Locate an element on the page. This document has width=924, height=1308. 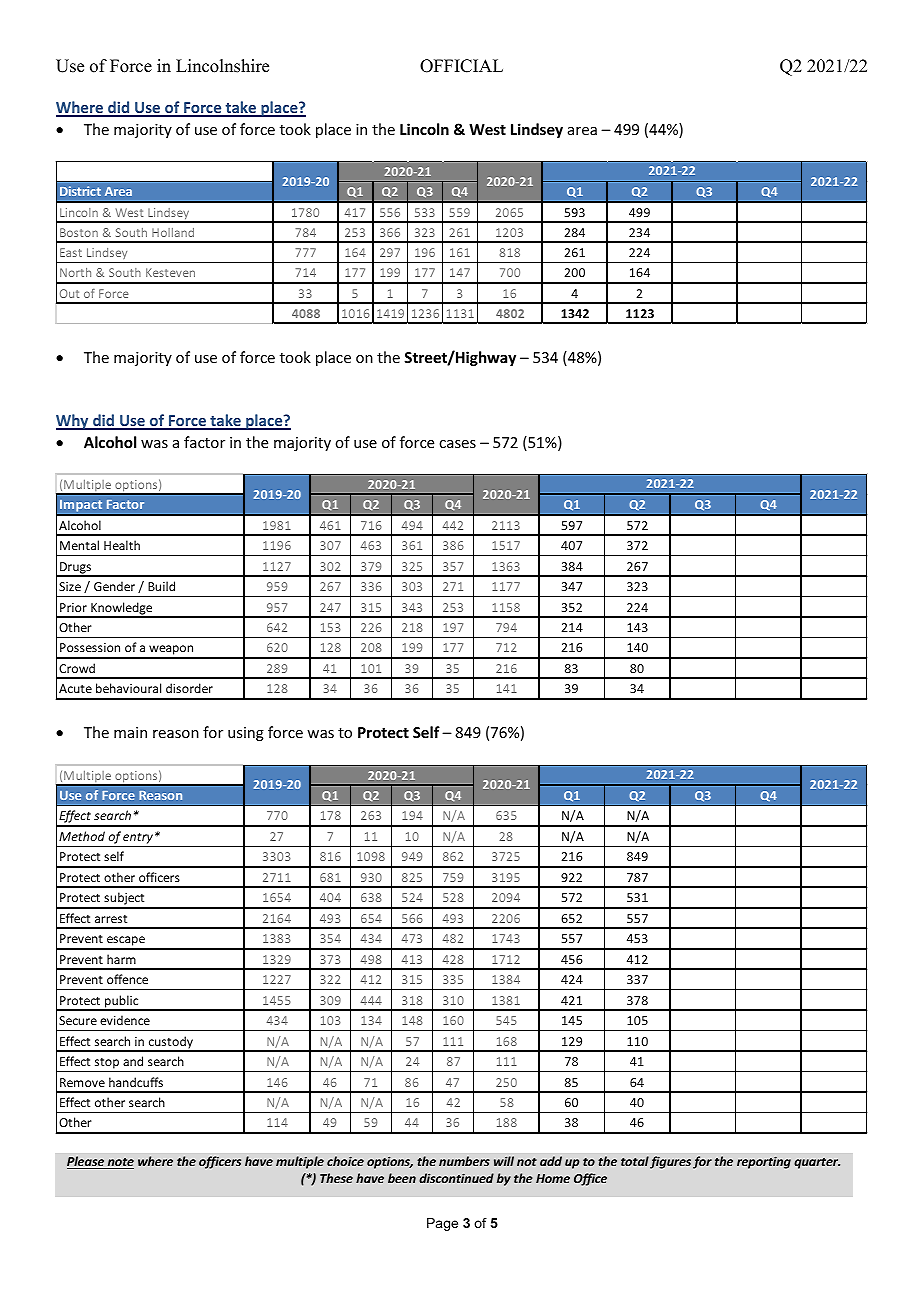
OFFICIAL is located at coordinates (461, 66).
